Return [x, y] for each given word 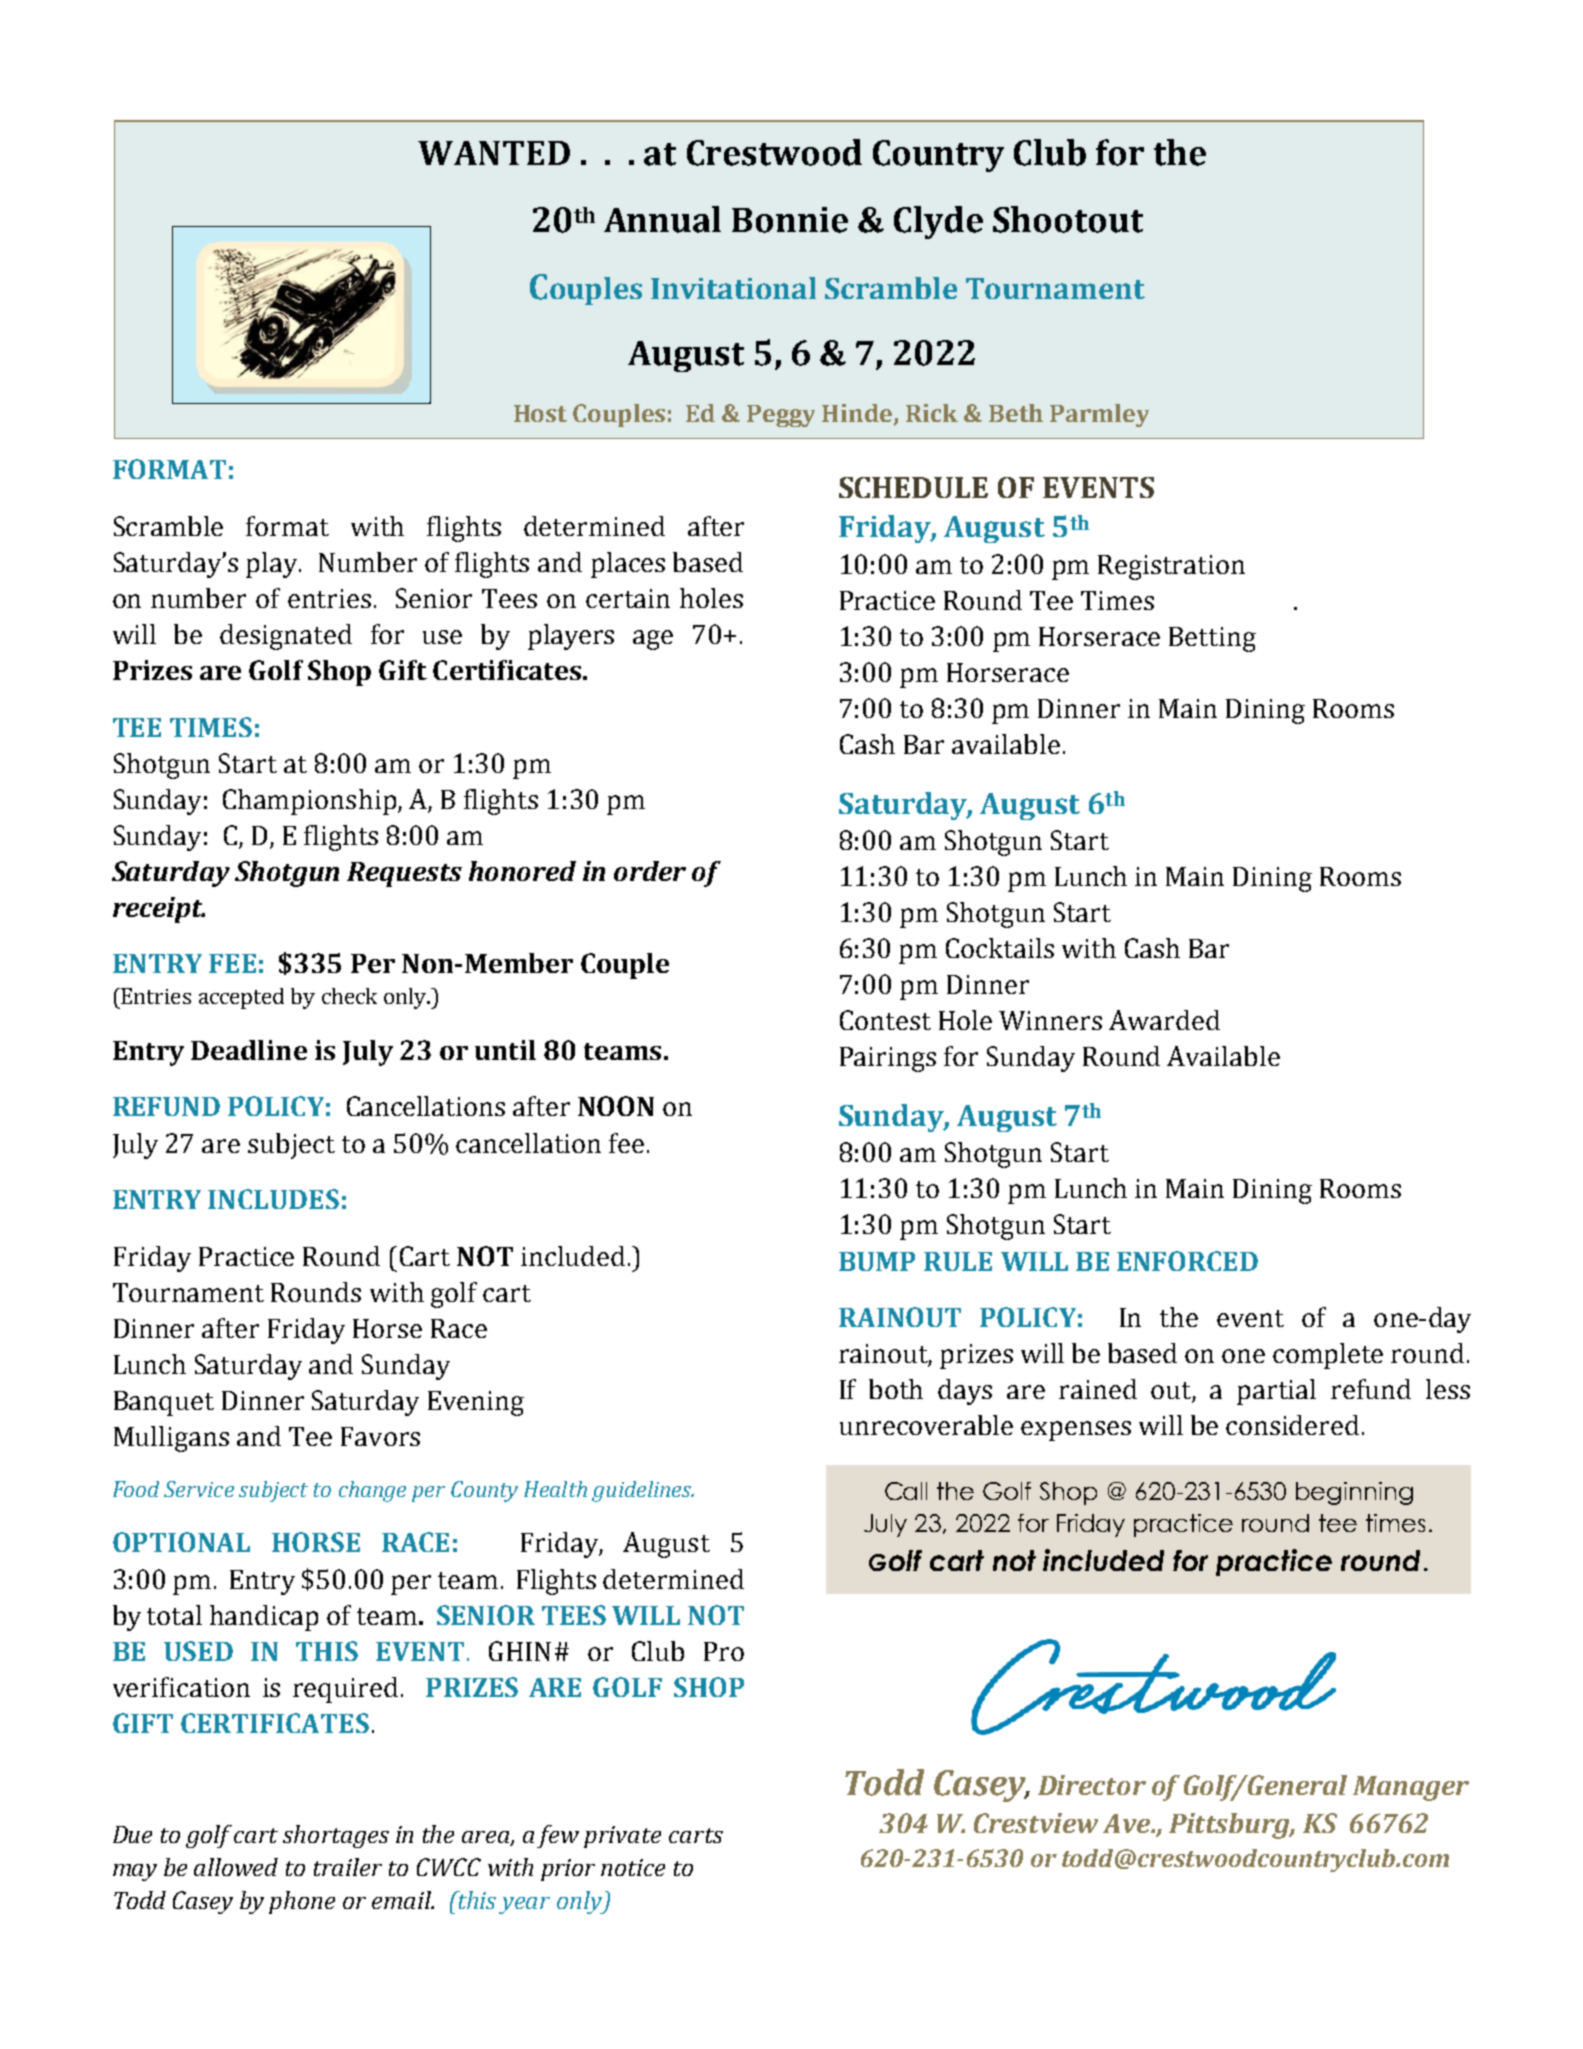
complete [1328, 1356]
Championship [311, 802]
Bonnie [790, 220]
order [650, 871]
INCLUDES [273, 1199]
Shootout [1068, 219]
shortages [336, 1836]
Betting [1212, 639]
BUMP [877, 1261]
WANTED [494, 153]
